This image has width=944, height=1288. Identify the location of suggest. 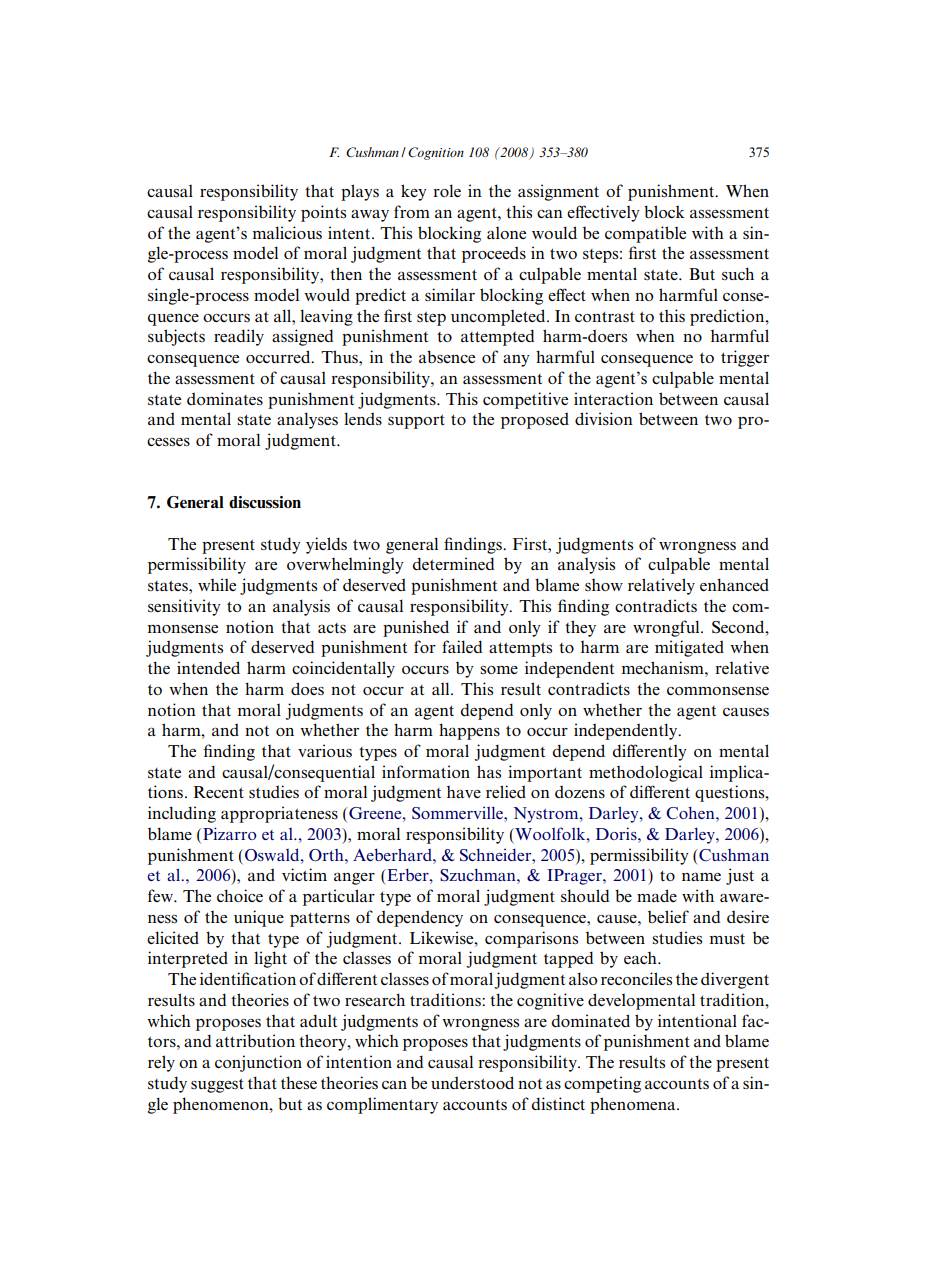
(217, 1086).
